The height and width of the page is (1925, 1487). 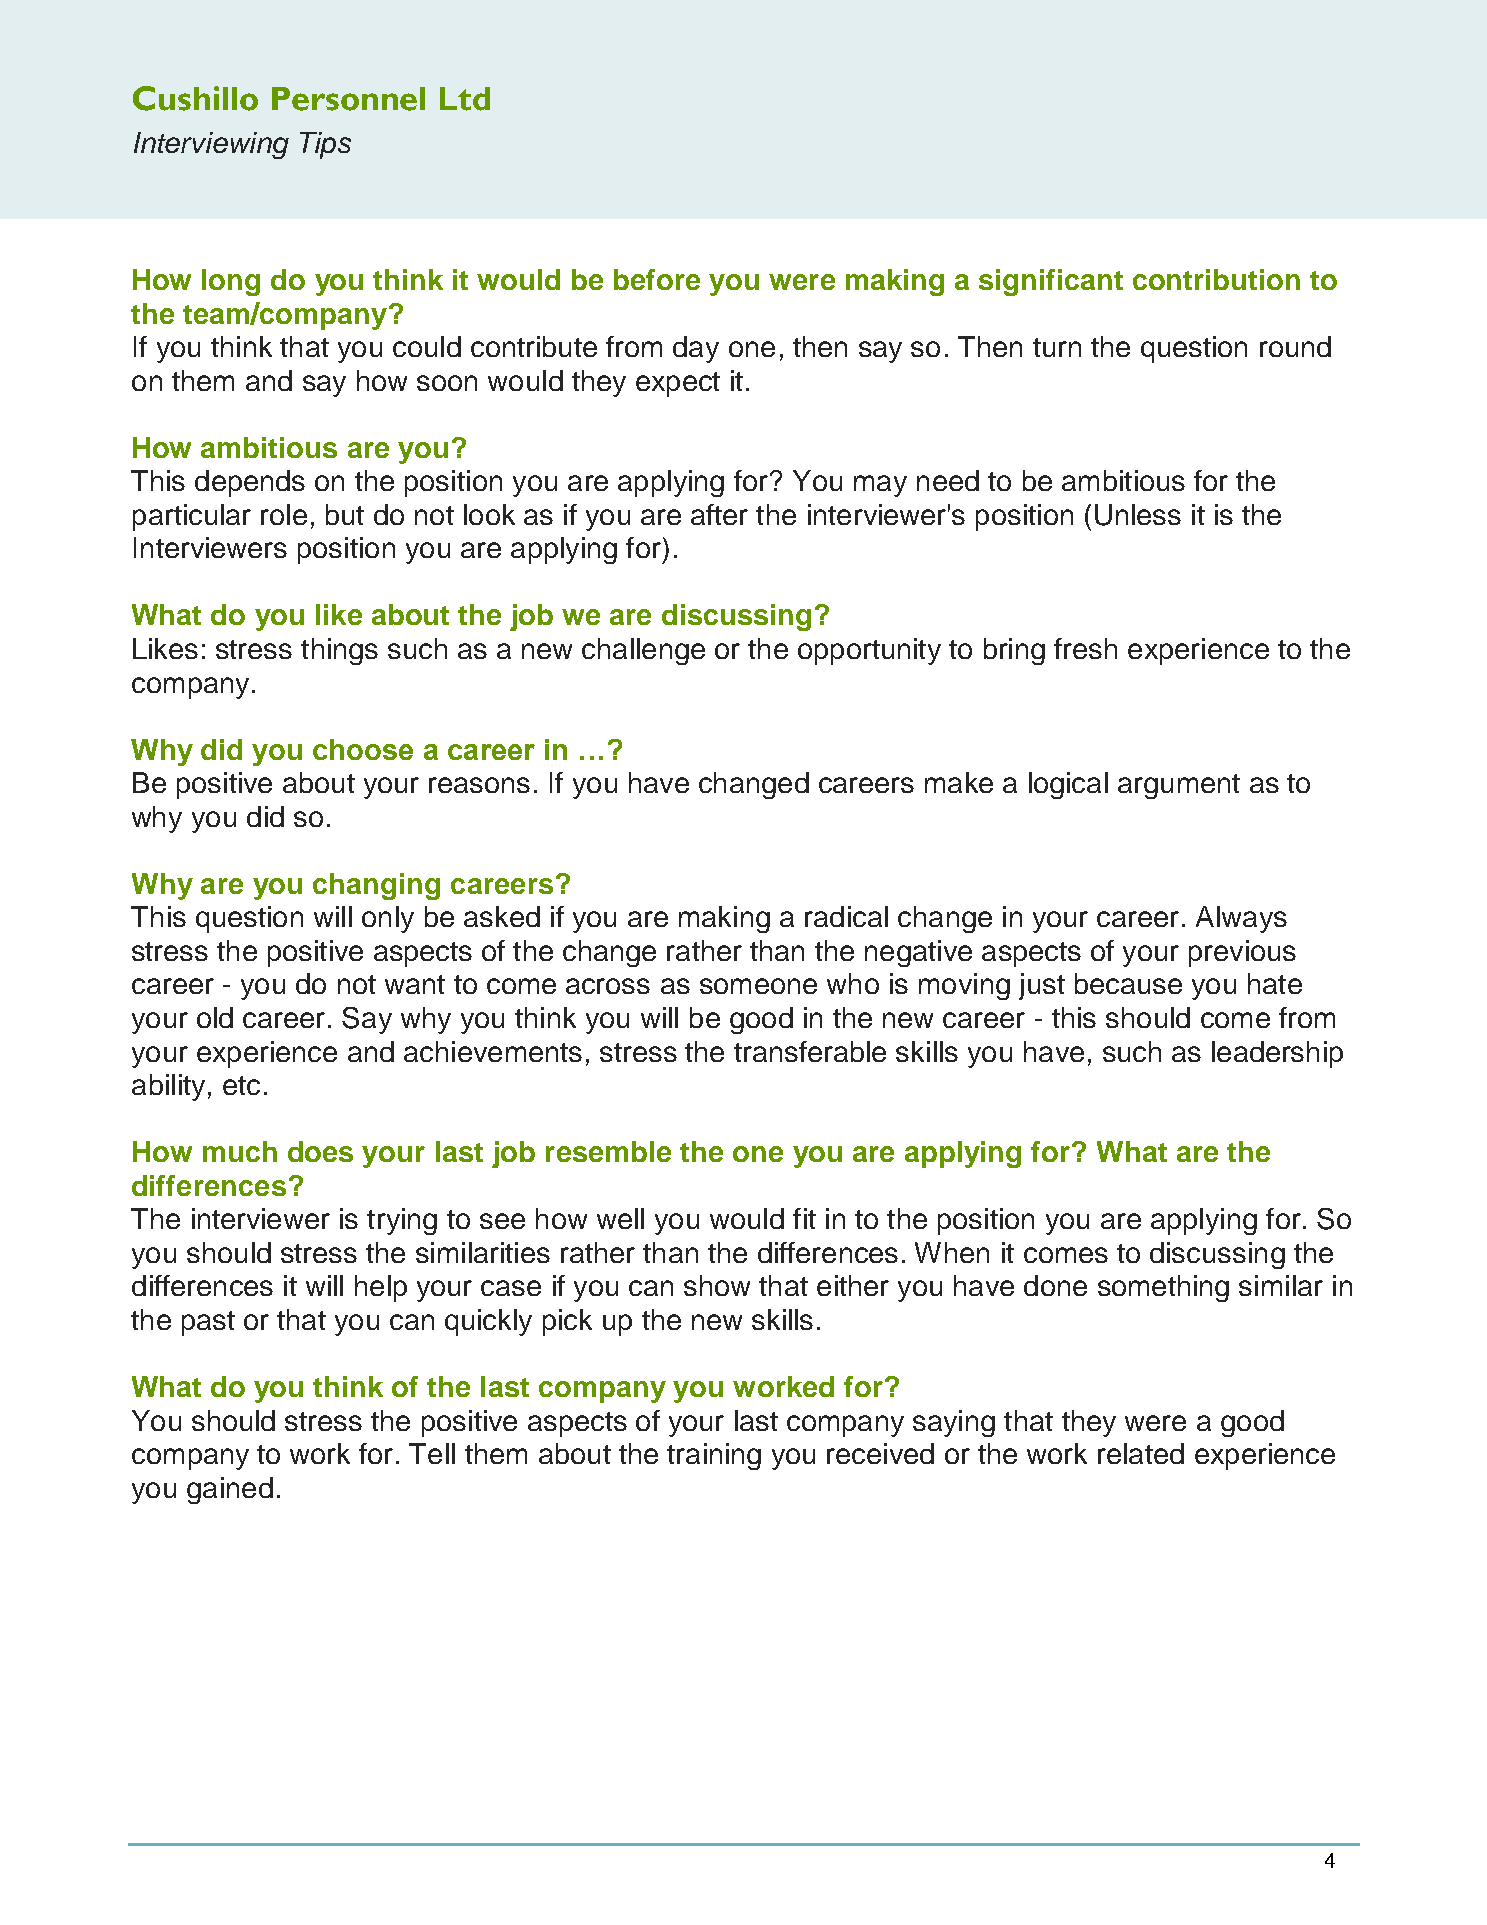 What do you see at coordinates (325, 145) in the page?
I see `Tips` at bounding box center [325, 145].
